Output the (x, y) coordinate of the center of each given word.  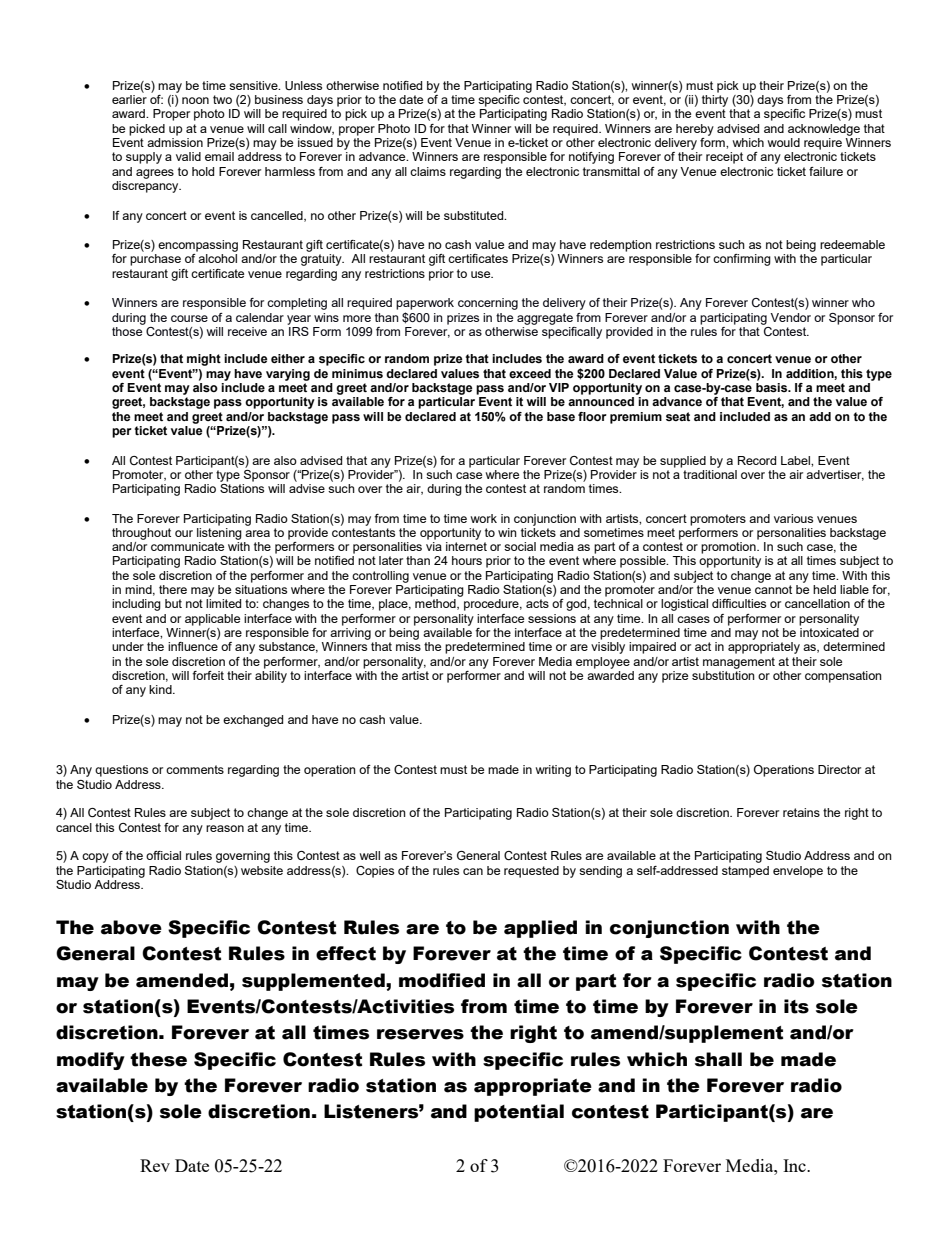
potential (519, 1113)
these (158, 1059)
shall (718, 1059)
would (783, 142)
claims (428, 171)
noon (195, 100)
